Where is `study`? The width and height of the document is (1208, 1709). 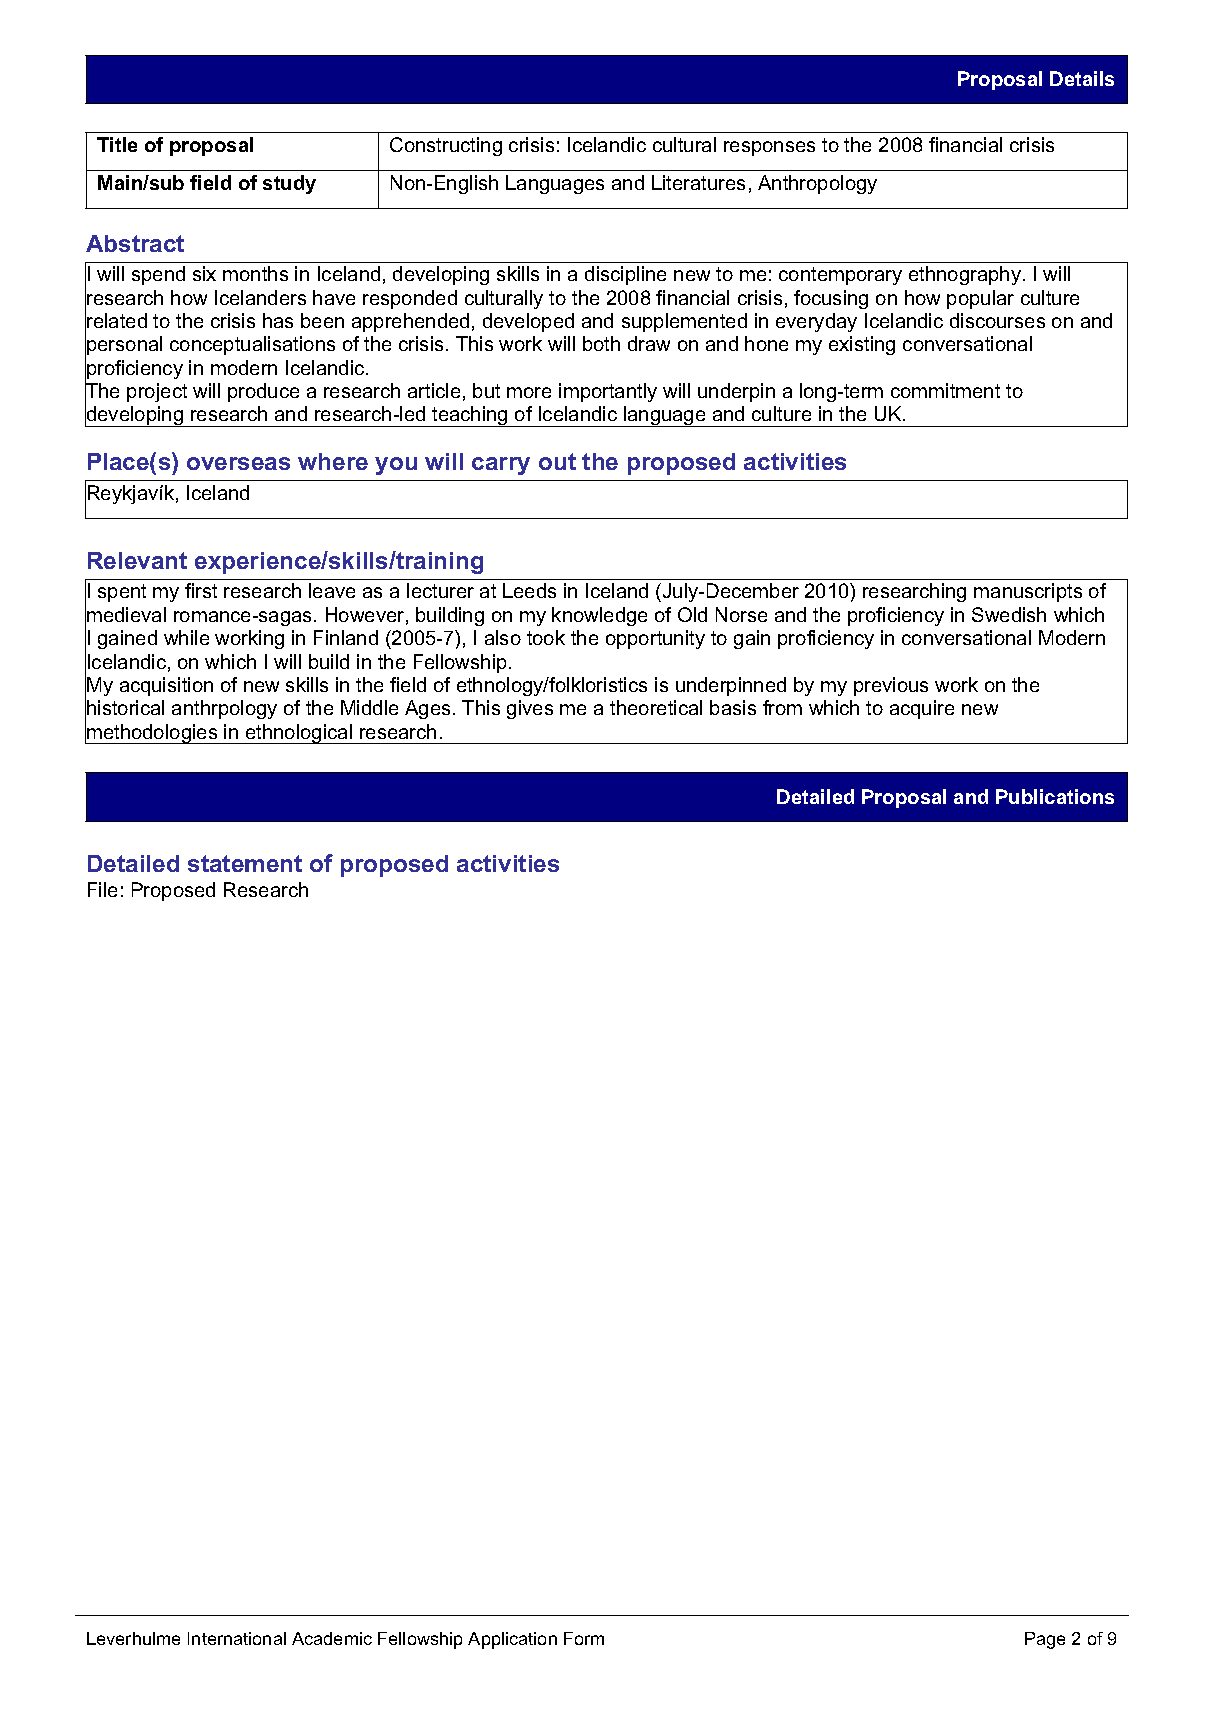
study is located at coordinates (289, 184).
